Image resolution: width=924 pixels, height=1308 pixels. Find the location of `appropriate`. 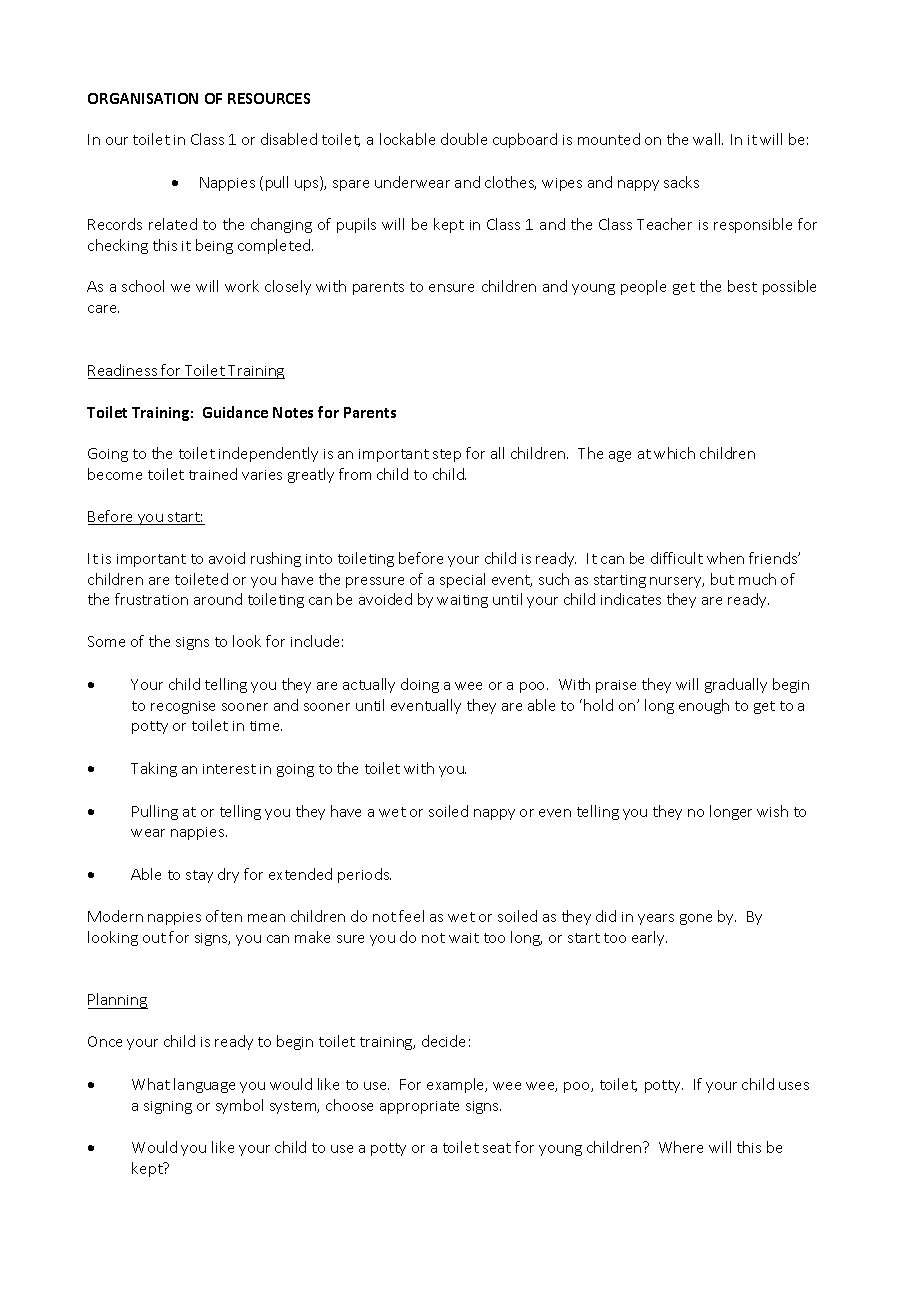

appropriate is located at coordinates (419, 1107).
